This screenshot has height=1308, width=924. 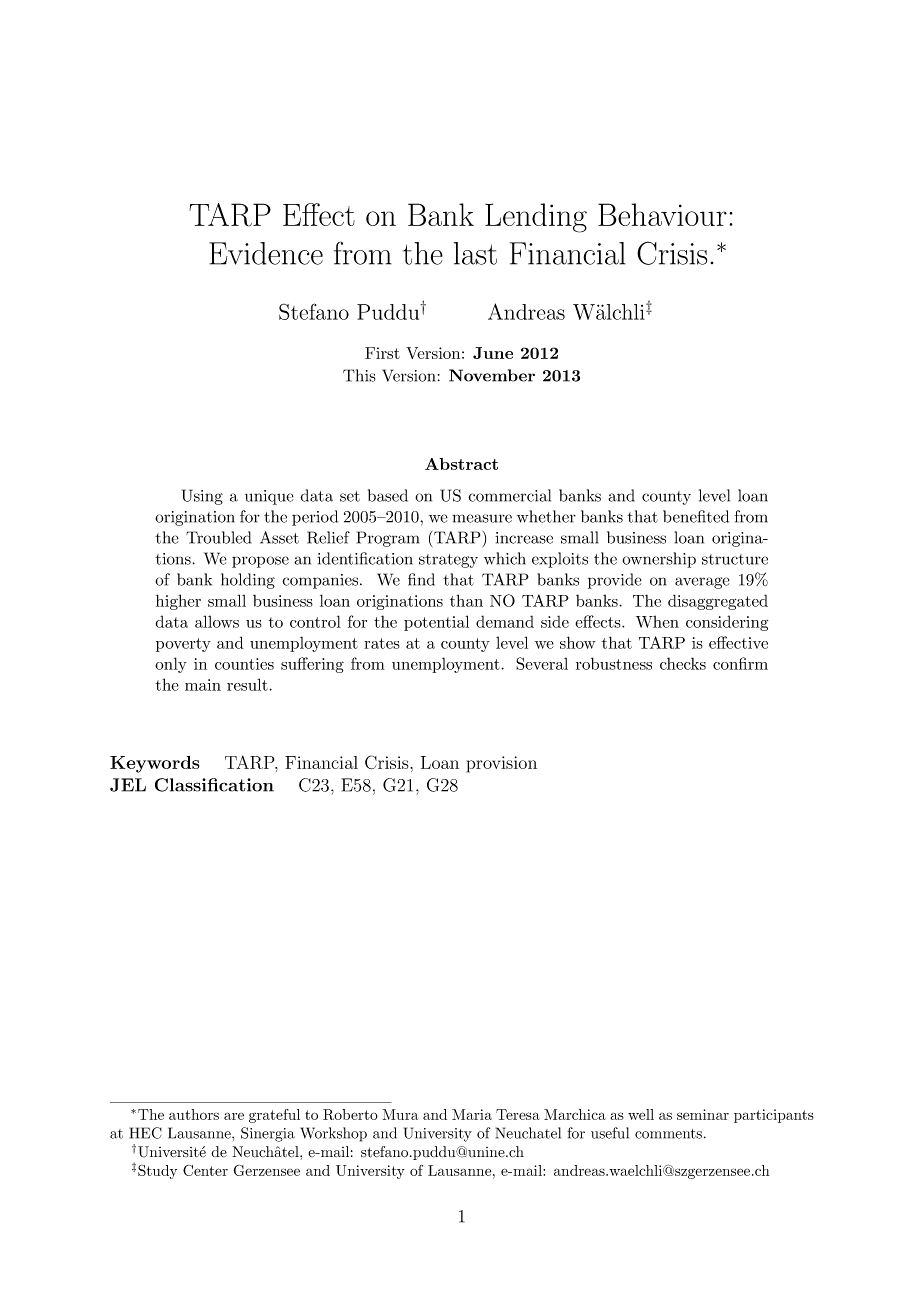 What do you see at coordinates (683, 663) in the screenshot?
I see `checks` at bounding box center [683, 663].
